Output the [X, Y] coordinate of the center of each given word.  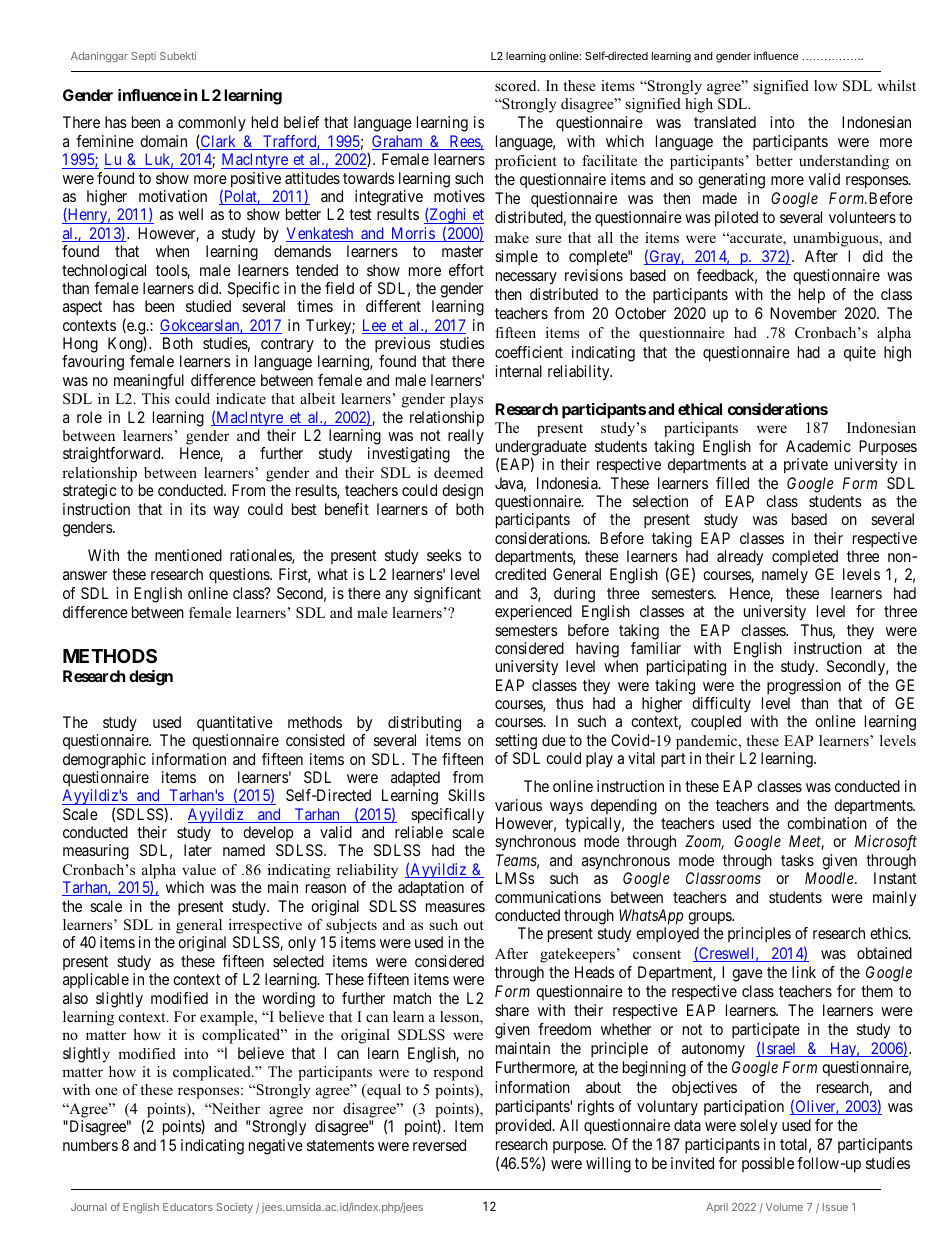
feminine [105, 141]
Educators [188, 1207]
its [198, 509]
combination [827, 823]
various [518, 805]
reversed [439, 1145]
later [198, 850]
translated [725, 122]
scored [517, 85]
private [806, 466]
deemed [458, 472]
